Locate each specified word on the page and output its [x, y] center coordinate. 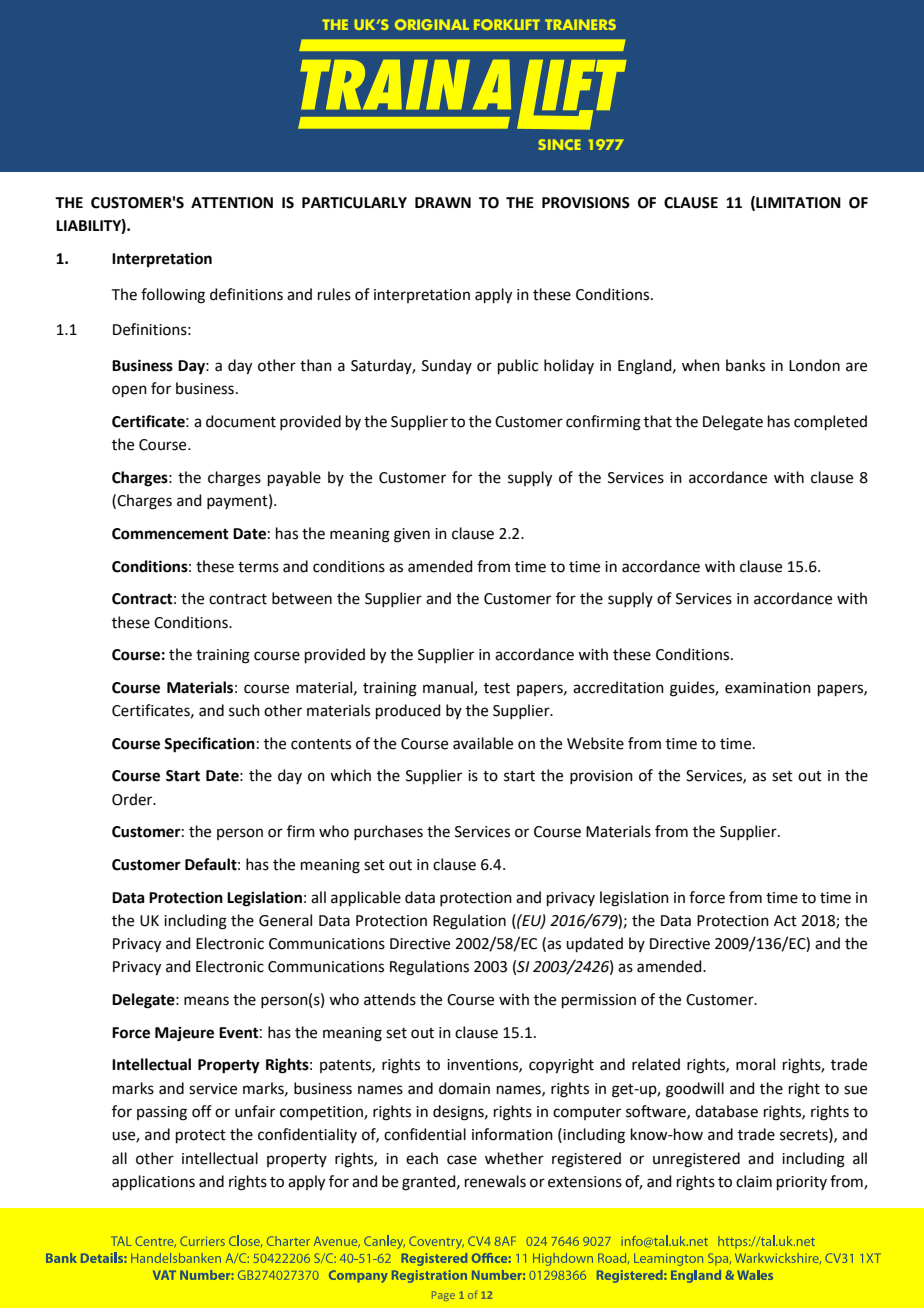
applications [153, 1182]
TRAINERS [580, 24]
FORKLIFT [507, 24]
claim [754, 1181]
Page [443, 1296]
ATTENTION [232, 203]
